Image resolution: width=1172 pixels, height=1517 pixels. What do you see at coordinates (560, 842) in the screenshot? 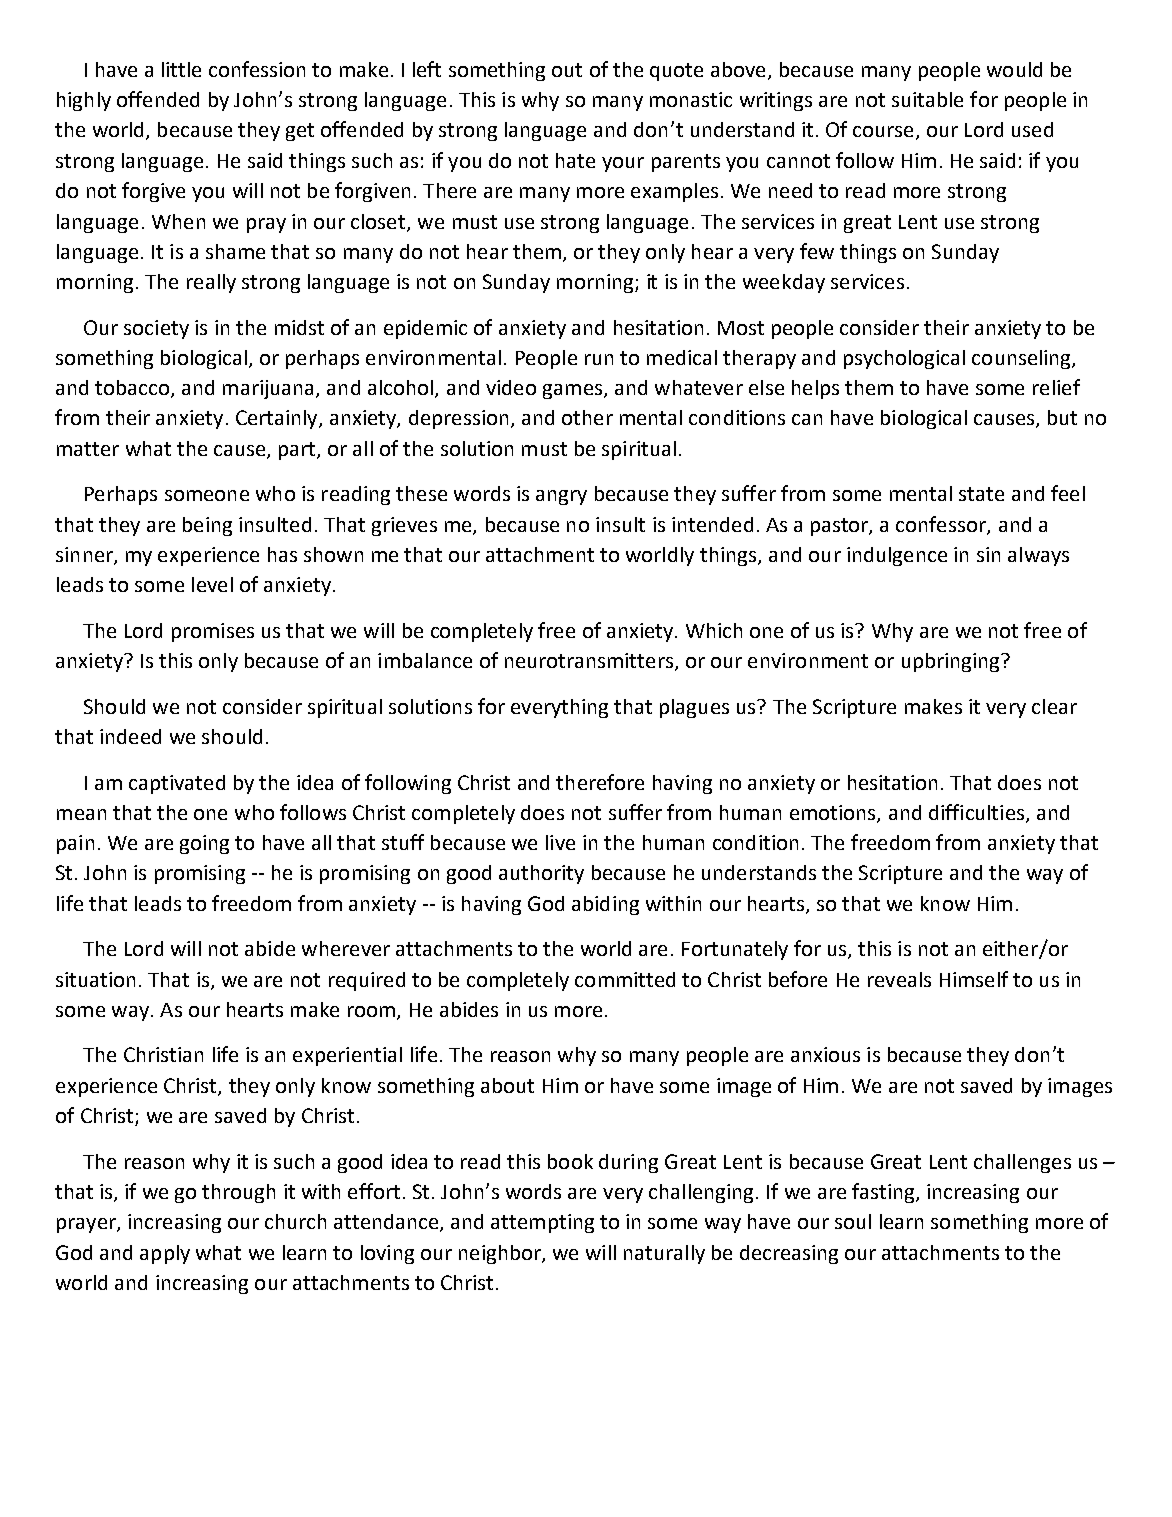
I see `live` at bounding box center [560, 842].
